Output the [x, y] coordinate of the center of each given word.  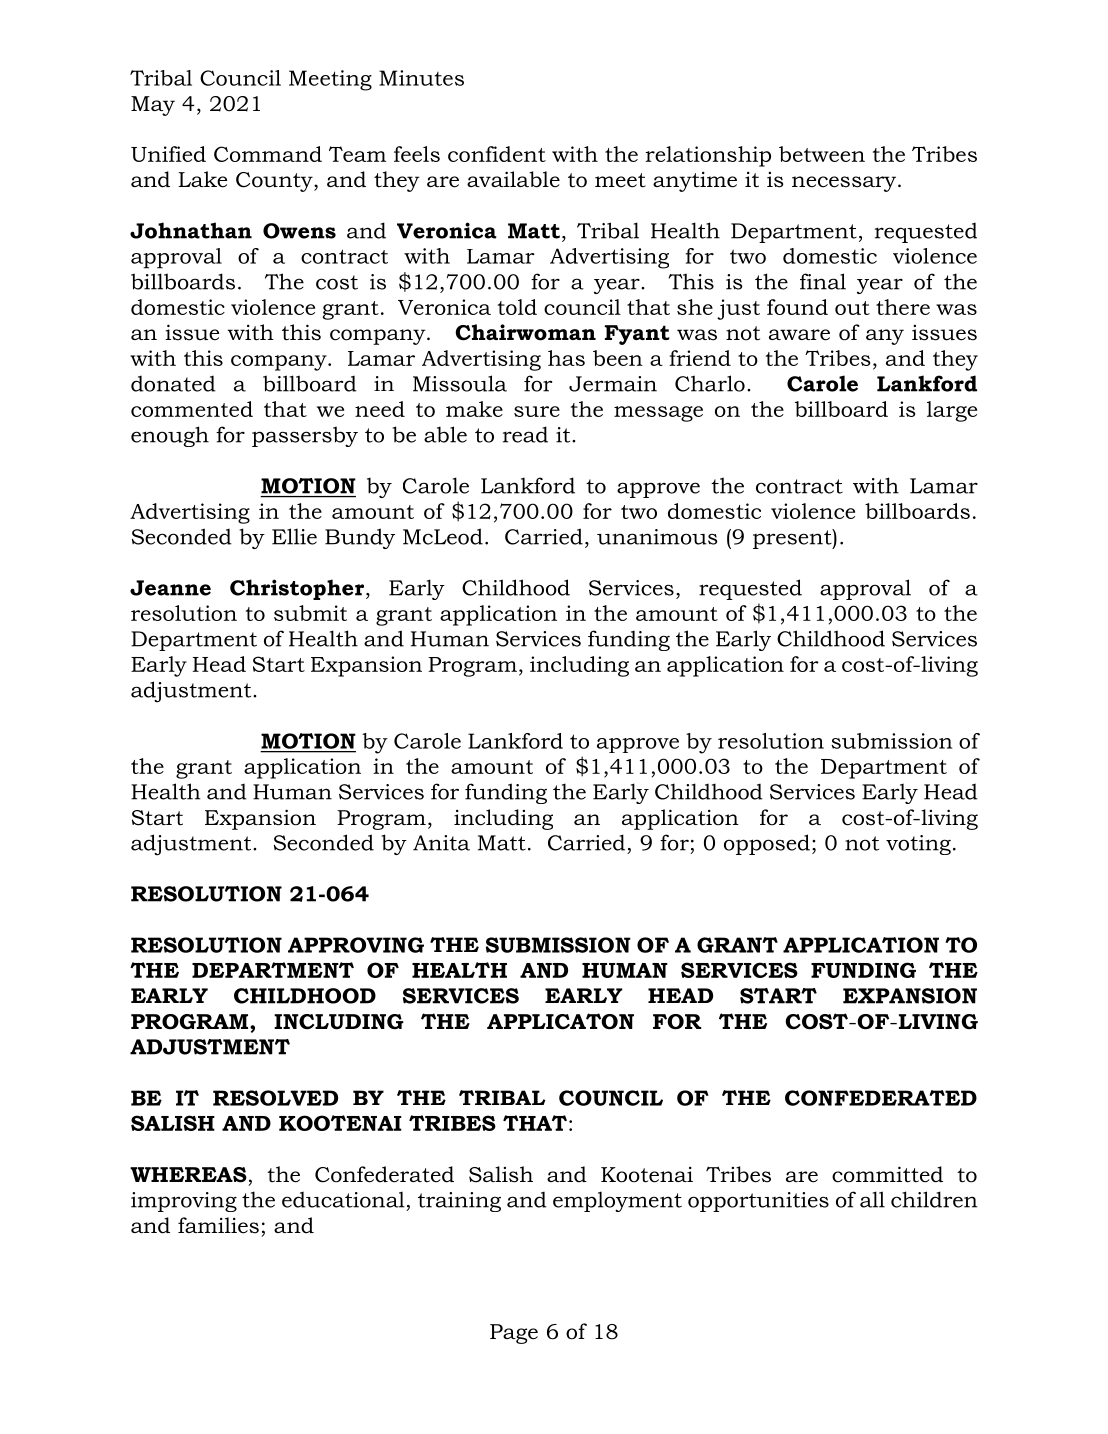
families [218, 1225]
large [952, 411]
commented [192, 409]
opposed [767, 844]
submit [310, 613]
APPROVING [356, 945]
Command [268, 154]
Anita [441, 843]
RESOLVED [275, 1098]
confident [497, 154]
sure [537, 411]
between [822, 154]
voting [918, 845]
